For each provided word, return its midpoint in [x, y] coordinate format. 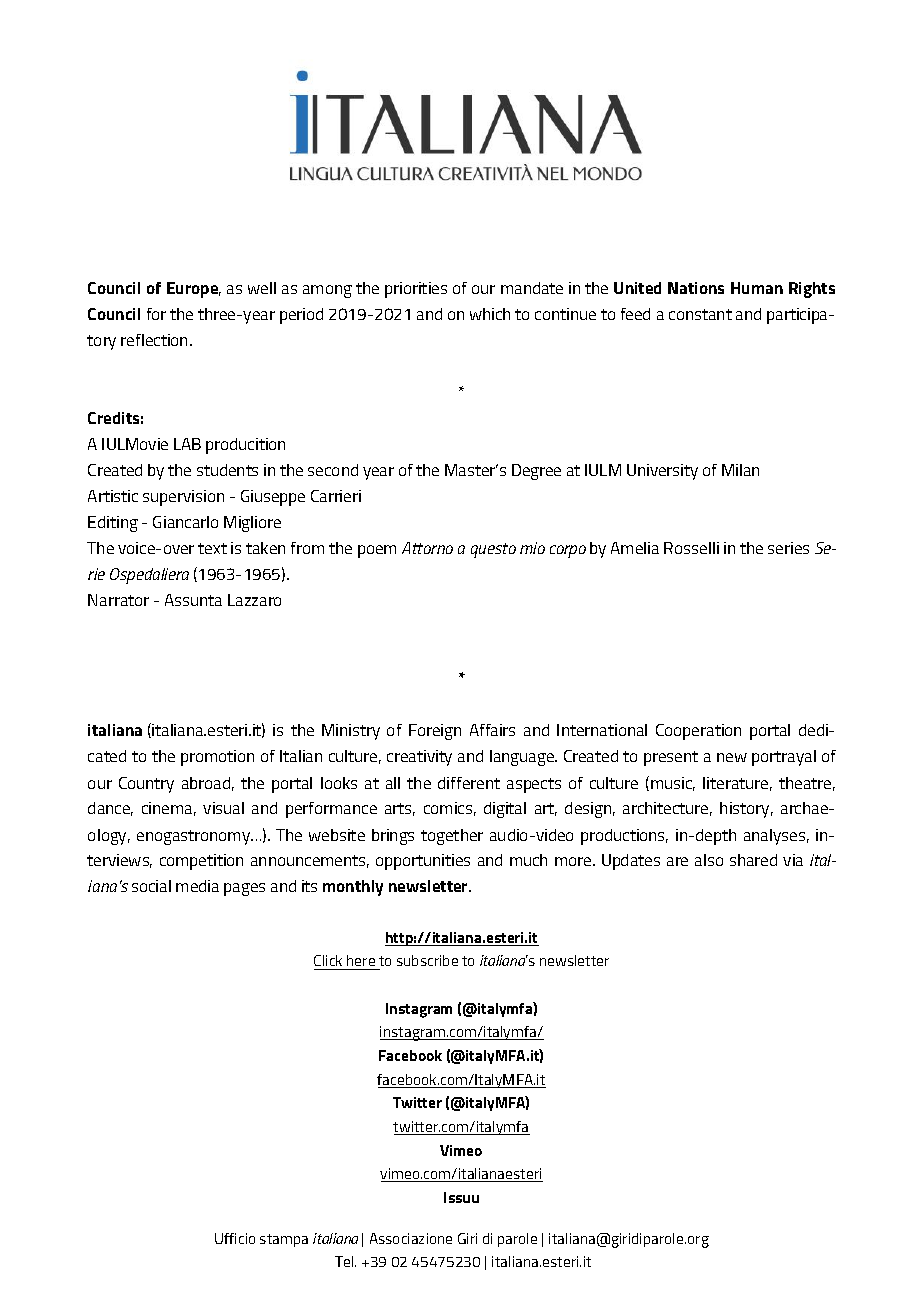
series [788, 548]
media [197, 886]
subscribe [427, 960]
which [490, 314]
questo [493, 550]
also [709, 860]
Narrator [118, 600]
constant [700, 314]
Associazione [411, 1238]
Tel [345, 1261]
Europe [194, 290]
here [361, 962]
